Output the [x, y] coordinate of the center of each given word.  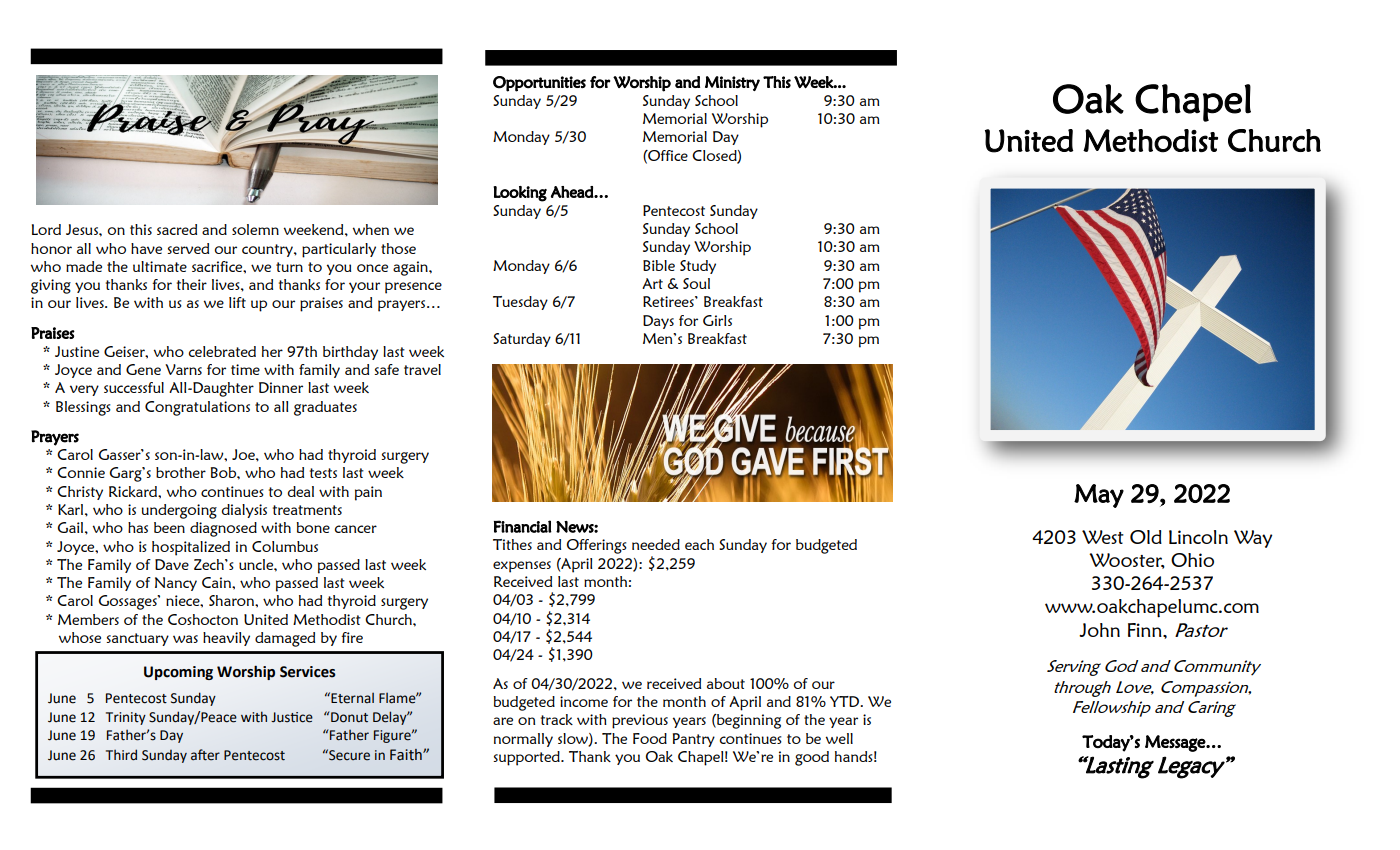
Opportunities [539, 84]
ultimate [160, 266]
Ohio [1192, 560]
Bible [659, 265]
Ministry [732, 83]
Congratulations [197, 408]
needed [656, 544]
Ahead [573, 192]
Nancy [176, 584]
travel [422, 369]
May [1099, 496]
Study [698, 267]
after [205, 755]
